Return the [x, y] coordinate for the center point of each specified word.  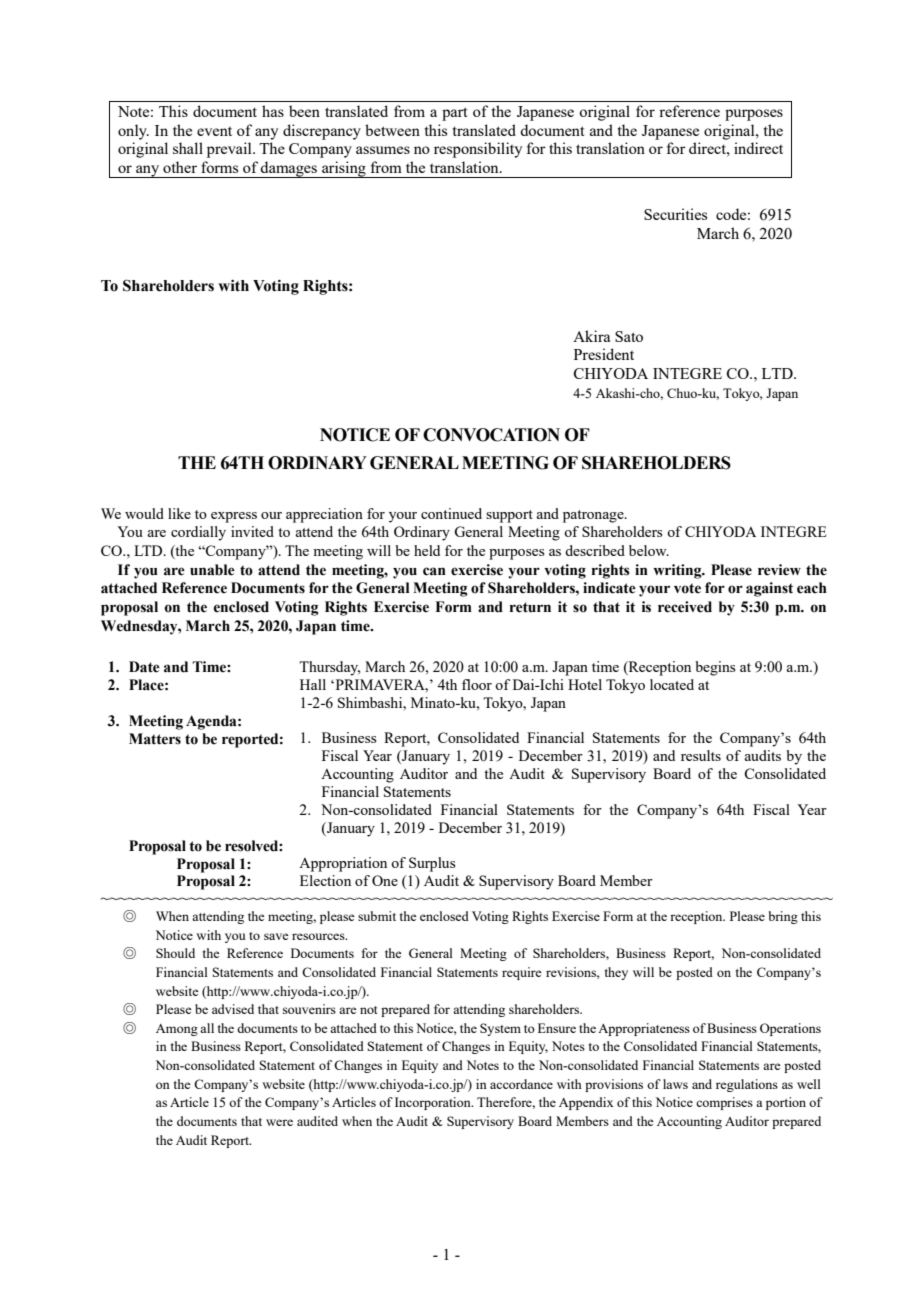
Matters [155, 739]
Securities [675, 214]
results [701, 755]
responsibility [478, 150]
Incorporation [434, 1103]
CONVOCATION [491, 435]
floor [477, 684]
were [279, 1122]
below [649, 550]
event [214, 131]
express [234, 517]
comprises [724, 1103]
